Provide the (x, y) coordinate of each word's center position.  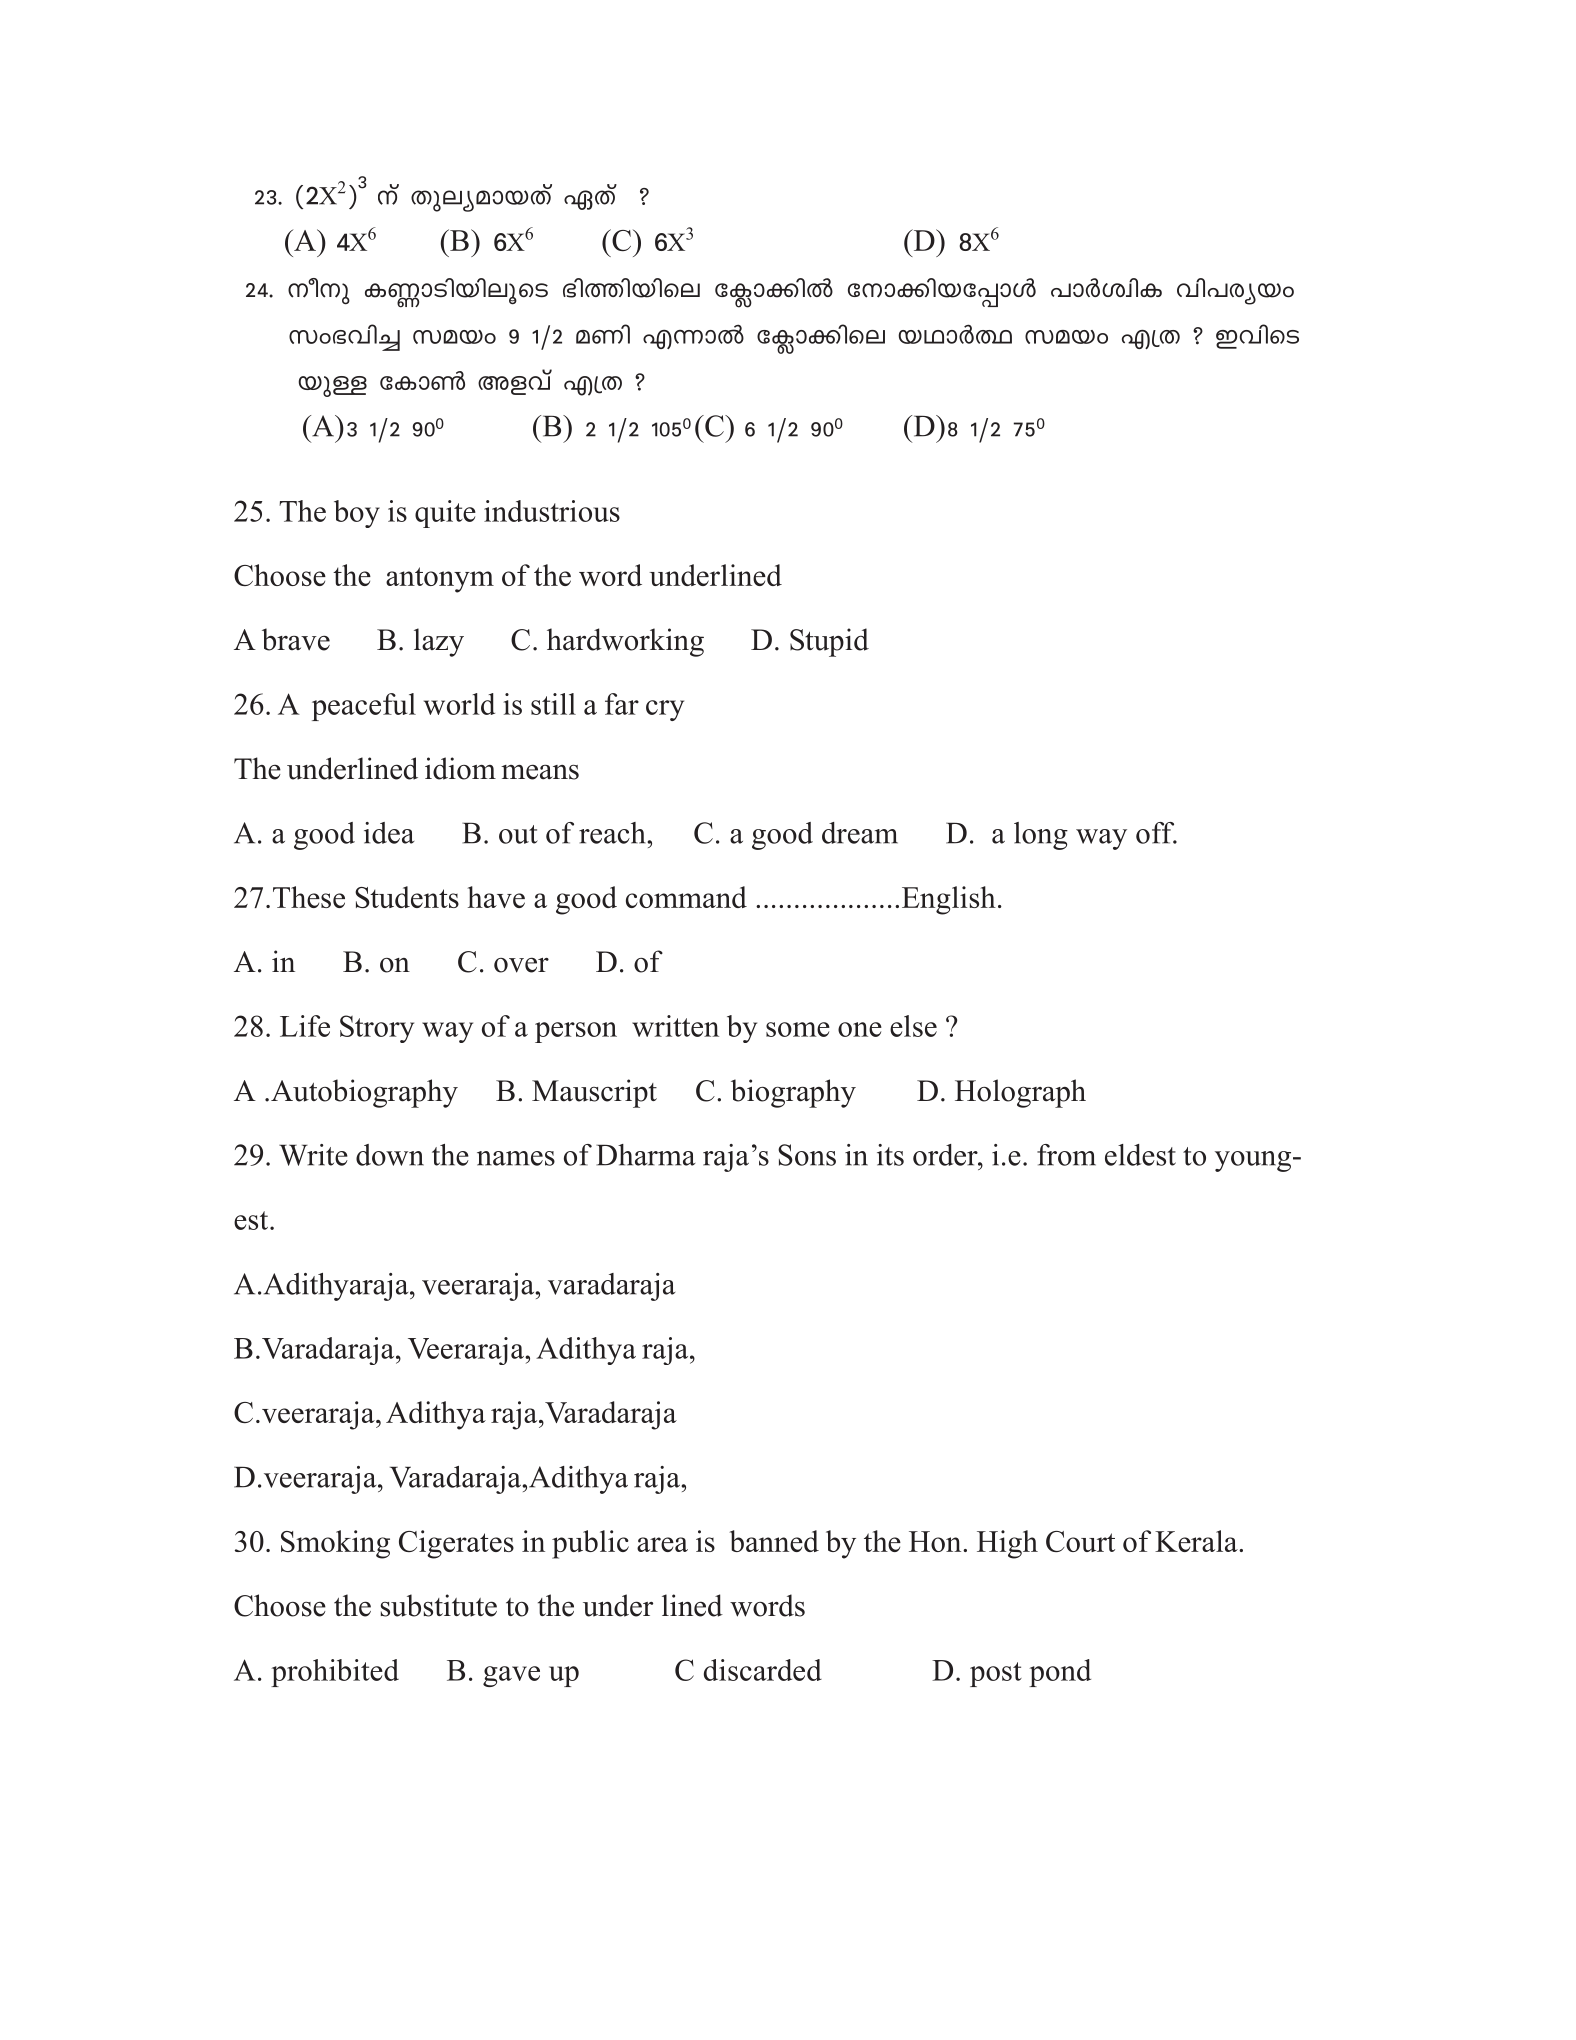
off (1156, 833)
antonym (440, 580)
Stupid (829, 642)
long (1041, 836)
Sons (807, 1155)
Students (407, 897)
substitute (439, 1605)
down (390, 1155)
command (686, 897)
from (1066, 1155)
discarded (763, 1670)
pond (1060, 1673)
